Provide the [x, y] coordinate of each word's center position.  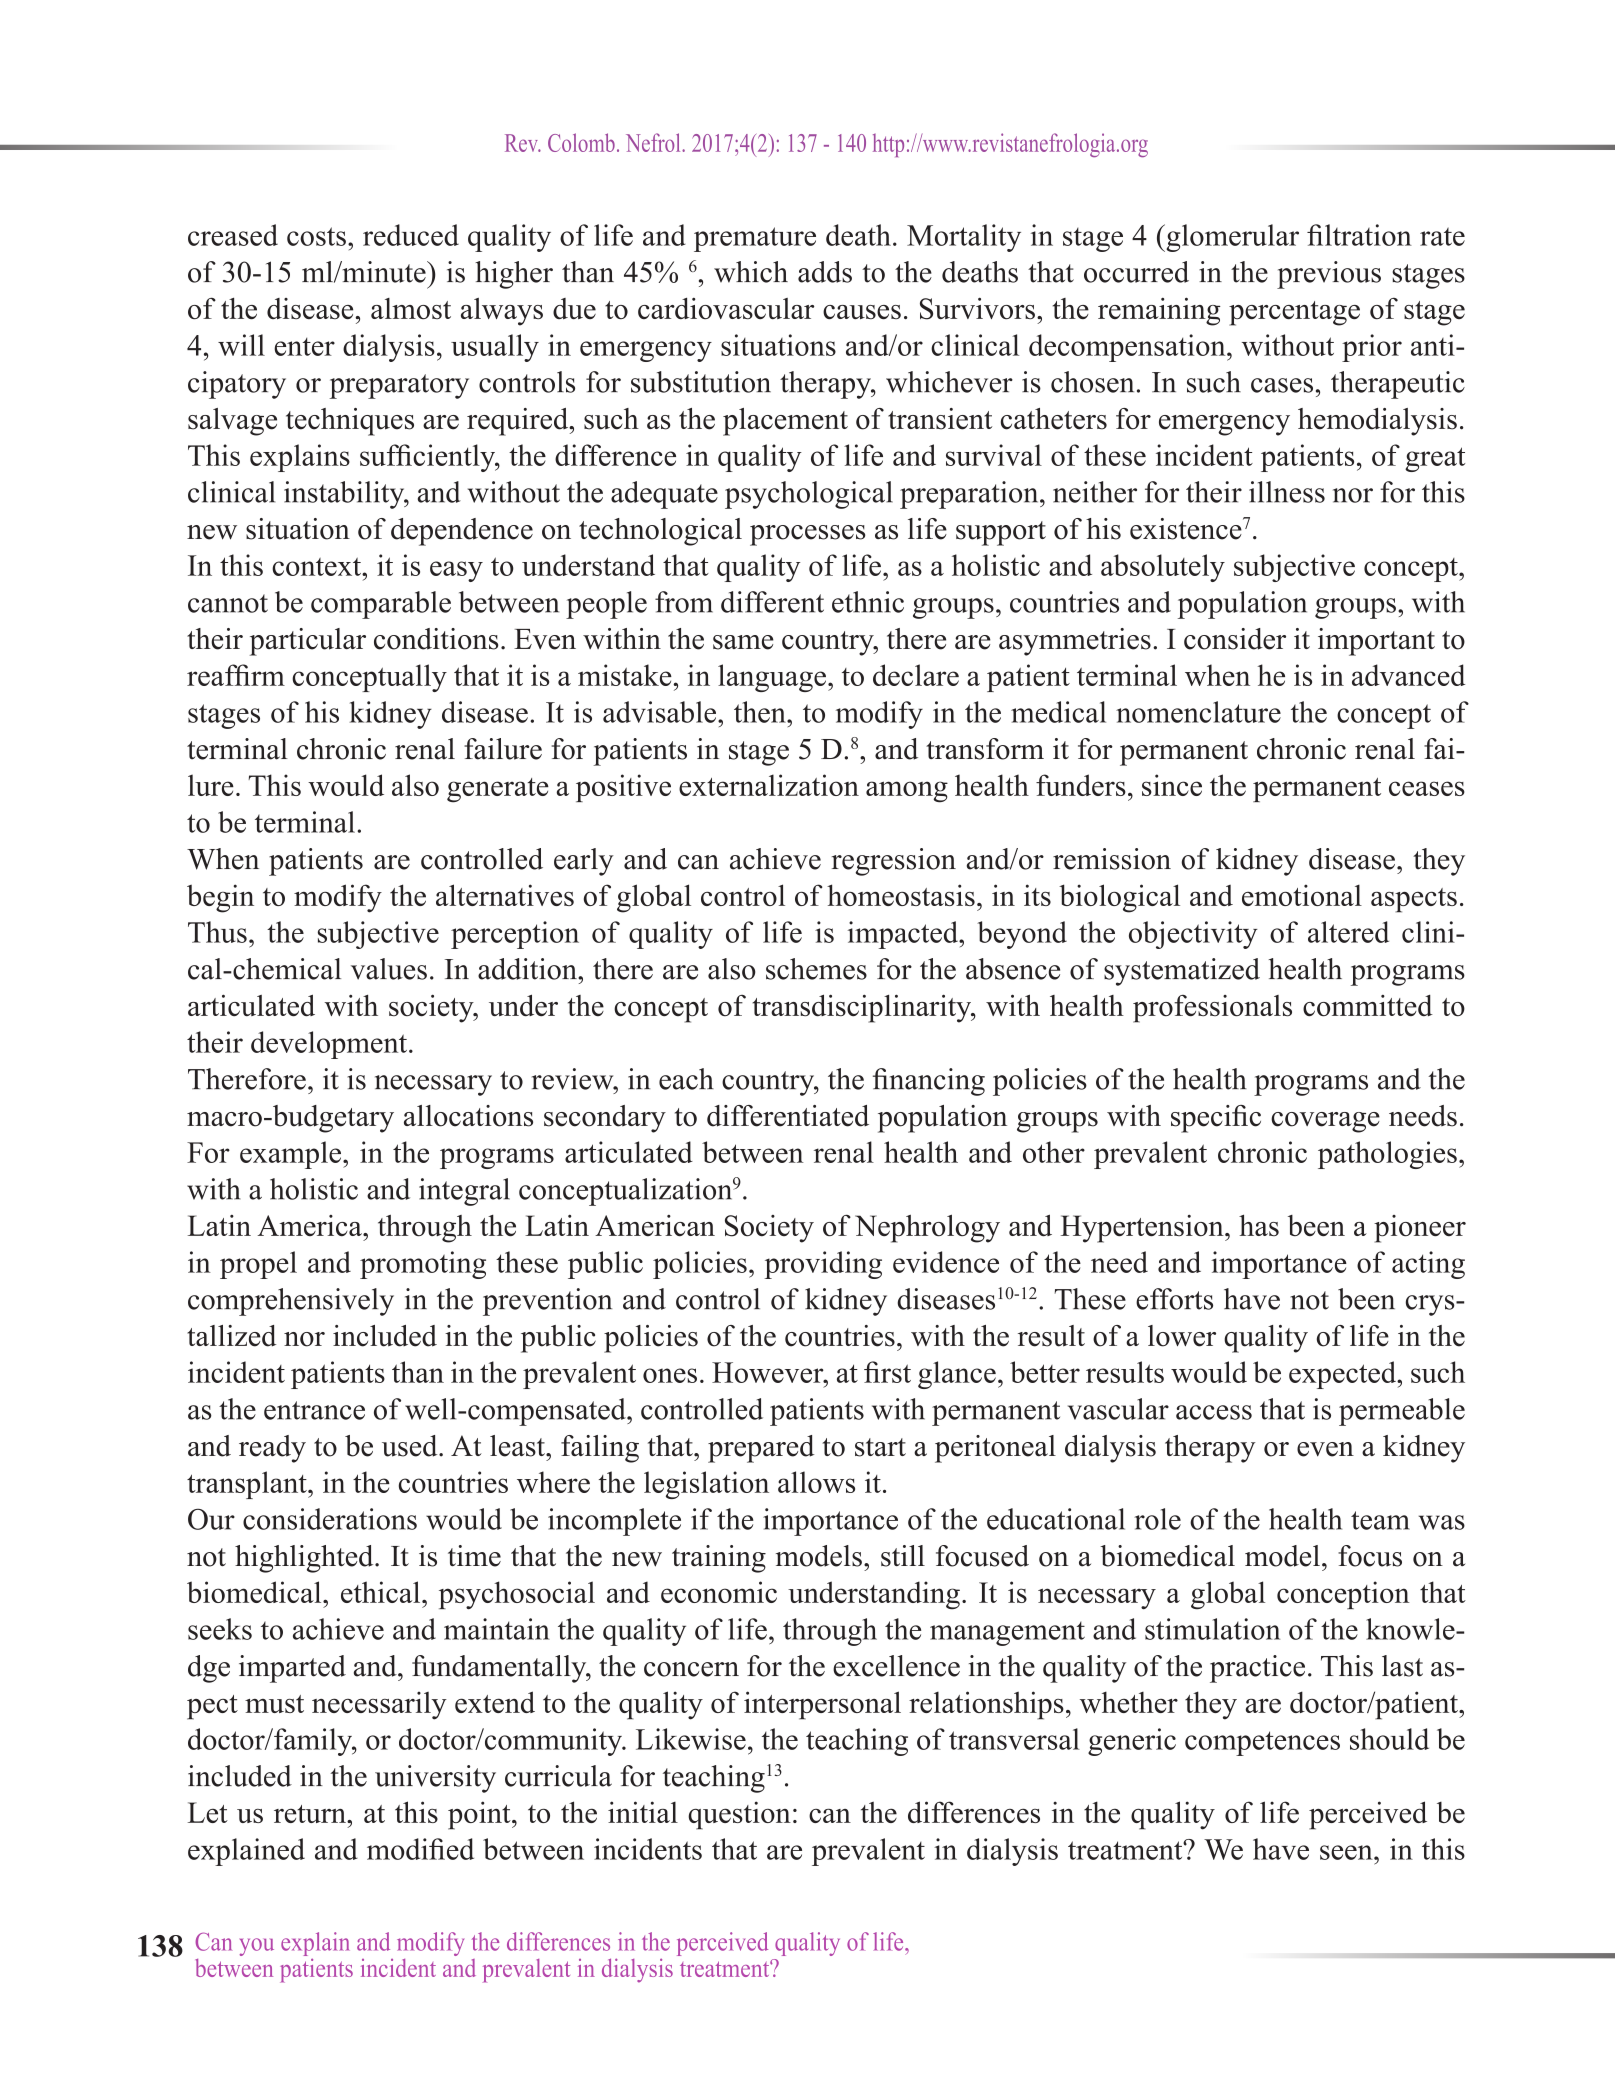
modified [420, 1849]
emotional [1302, 895]
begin [220, 898]
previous [1329, 275]
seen [1347, 1852]
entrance [314, 1410]
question [739, 1815]
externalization [769, 785]
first [887, 1372]
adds [825, 272]
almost [411, 308]
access [1214, 1412]
